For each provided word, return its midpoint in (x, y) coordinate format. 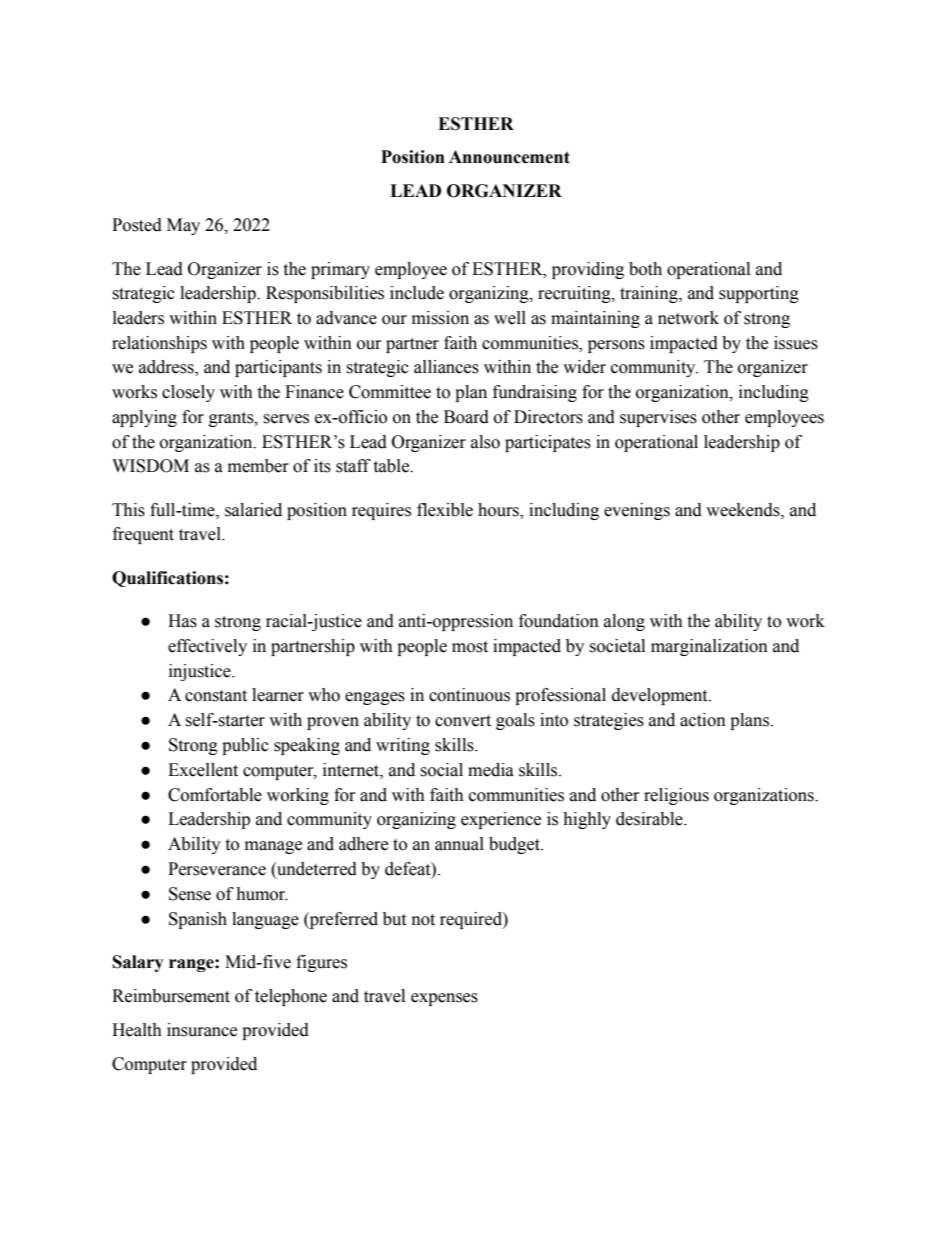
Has (182, 621)
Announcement (509, 157)
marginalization (709, 647)
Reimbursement (171, 996)
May (183, 226)
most (470, 647)
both (645, 269)
